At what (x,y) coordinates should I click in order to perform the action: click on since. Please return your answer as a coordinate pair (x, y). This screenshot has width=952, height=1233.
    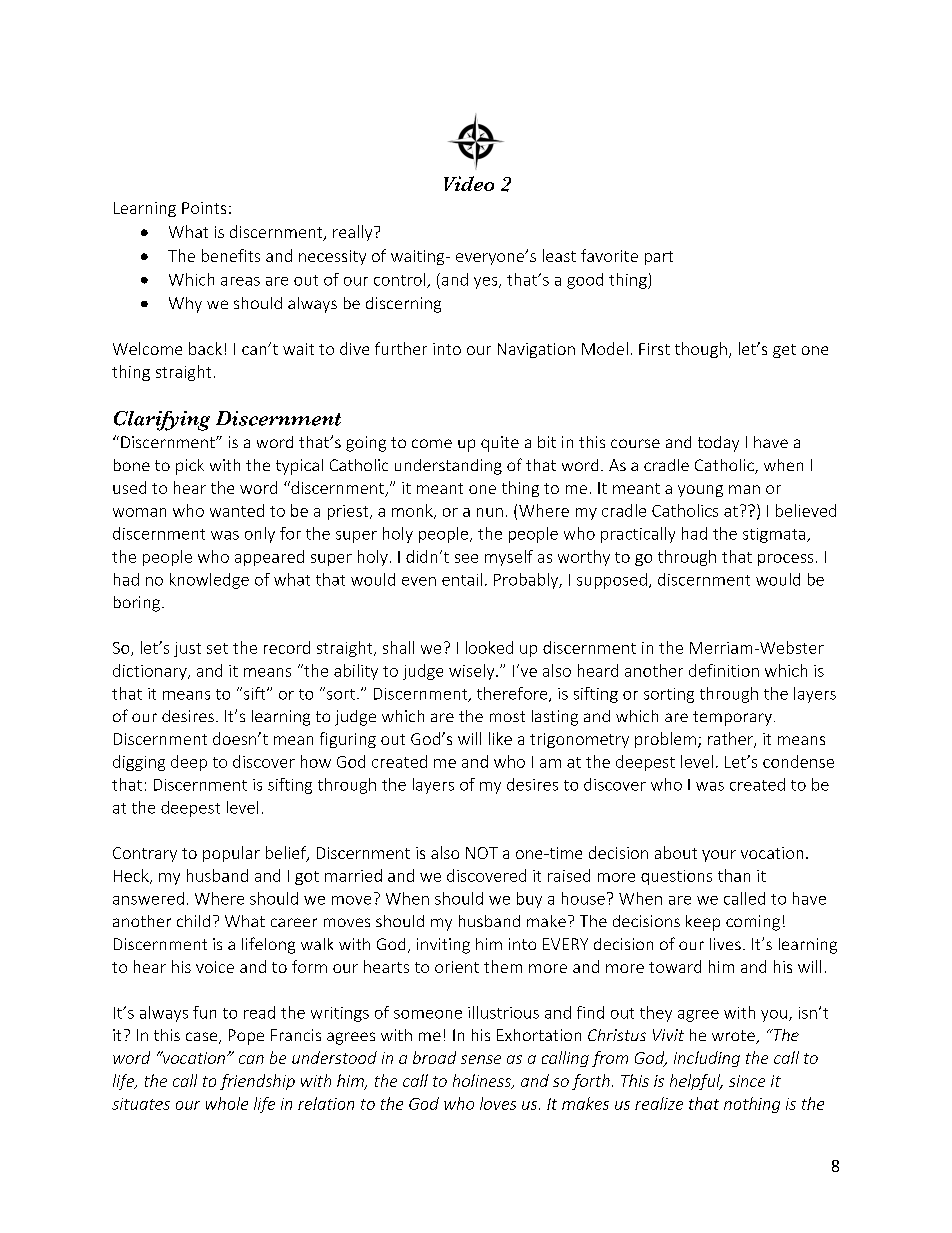
    Looking at the image, I should click on (747, 1081).
